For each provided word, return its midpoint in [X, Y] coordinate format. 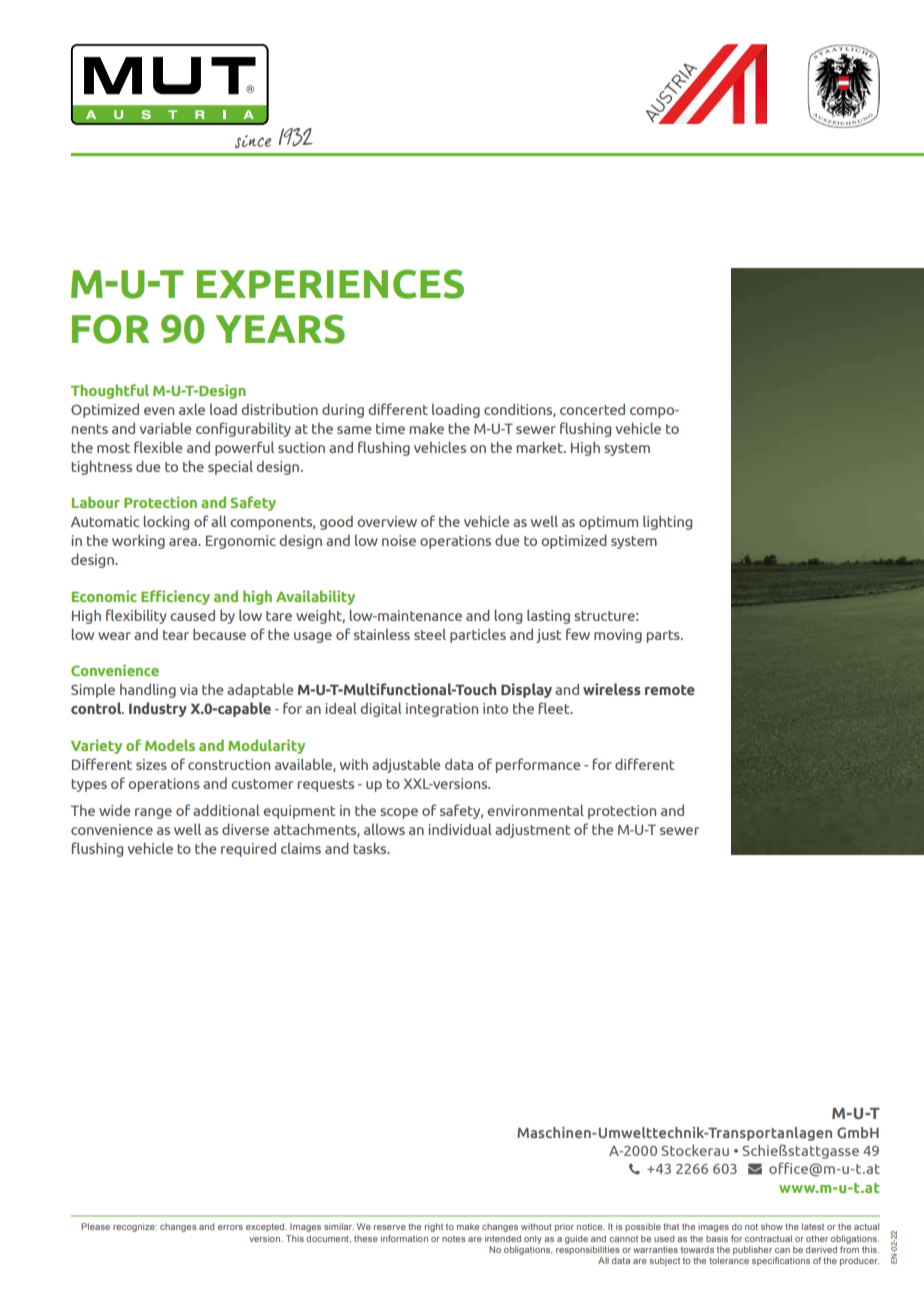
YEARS [280, 329]
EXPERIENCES [330, 284]
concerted [592, 409]
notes [454, 1239]
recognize [135, 1227]
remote [670, 690]
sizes [151, 764]
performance [538, 765]
